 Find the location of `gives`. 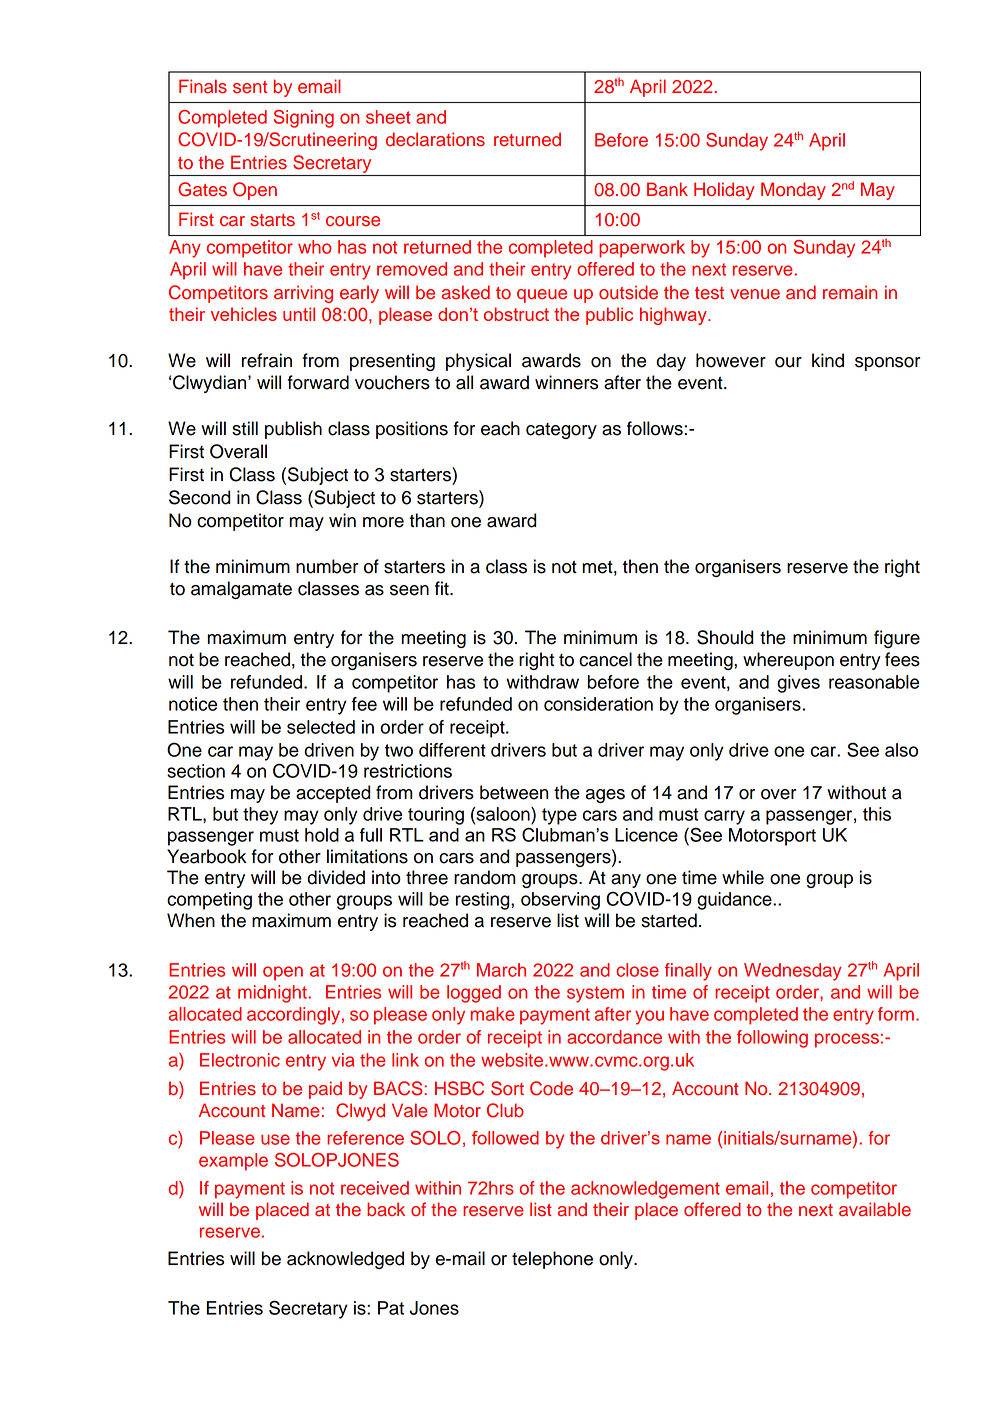

gives is located at coordinates (798, 684).
